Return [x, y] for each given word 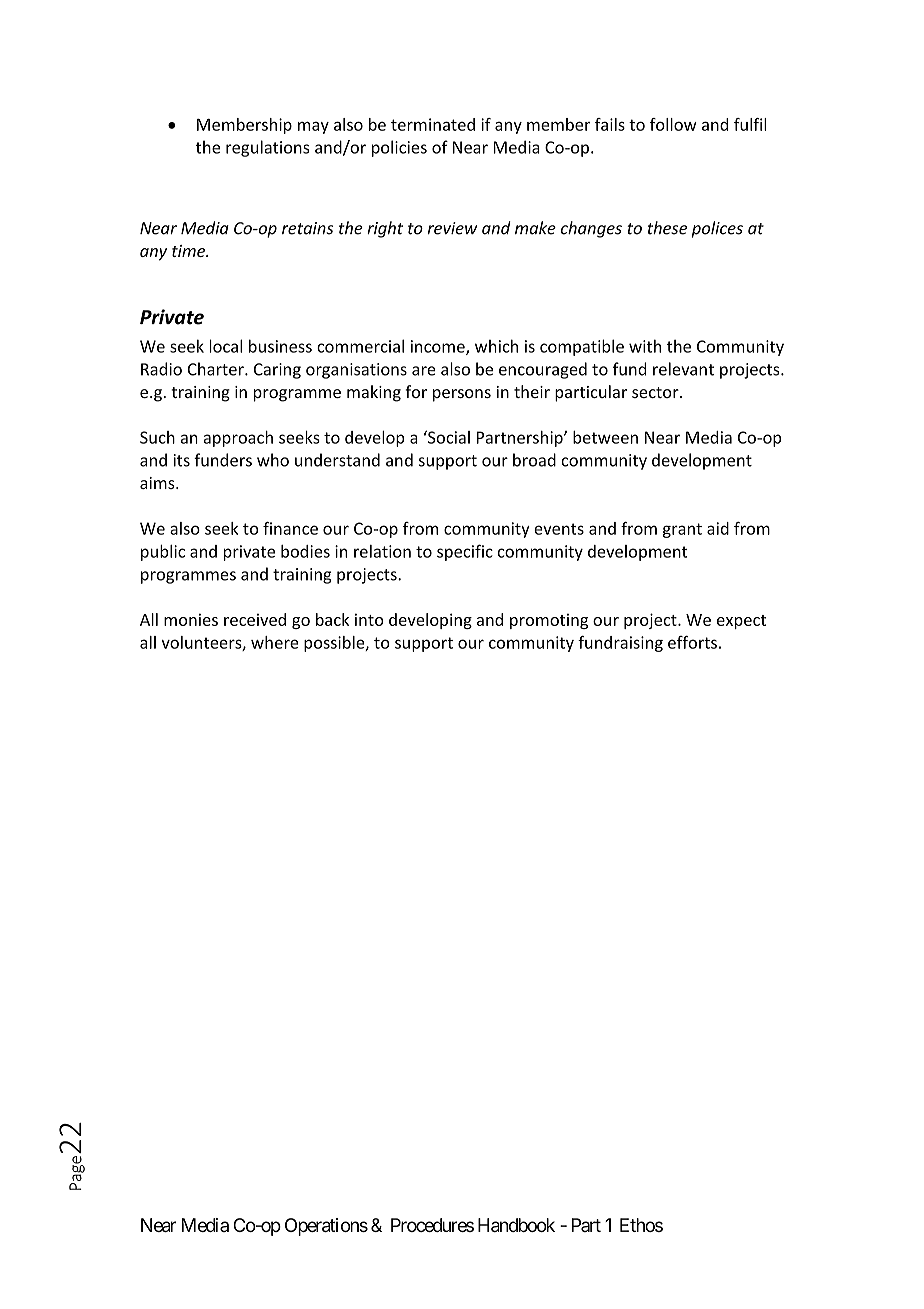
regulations [268, 148]
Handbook [516, 1225]
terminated [433, 124]
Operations [326, 1227]
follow [673, 124]
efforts [692, 642]
